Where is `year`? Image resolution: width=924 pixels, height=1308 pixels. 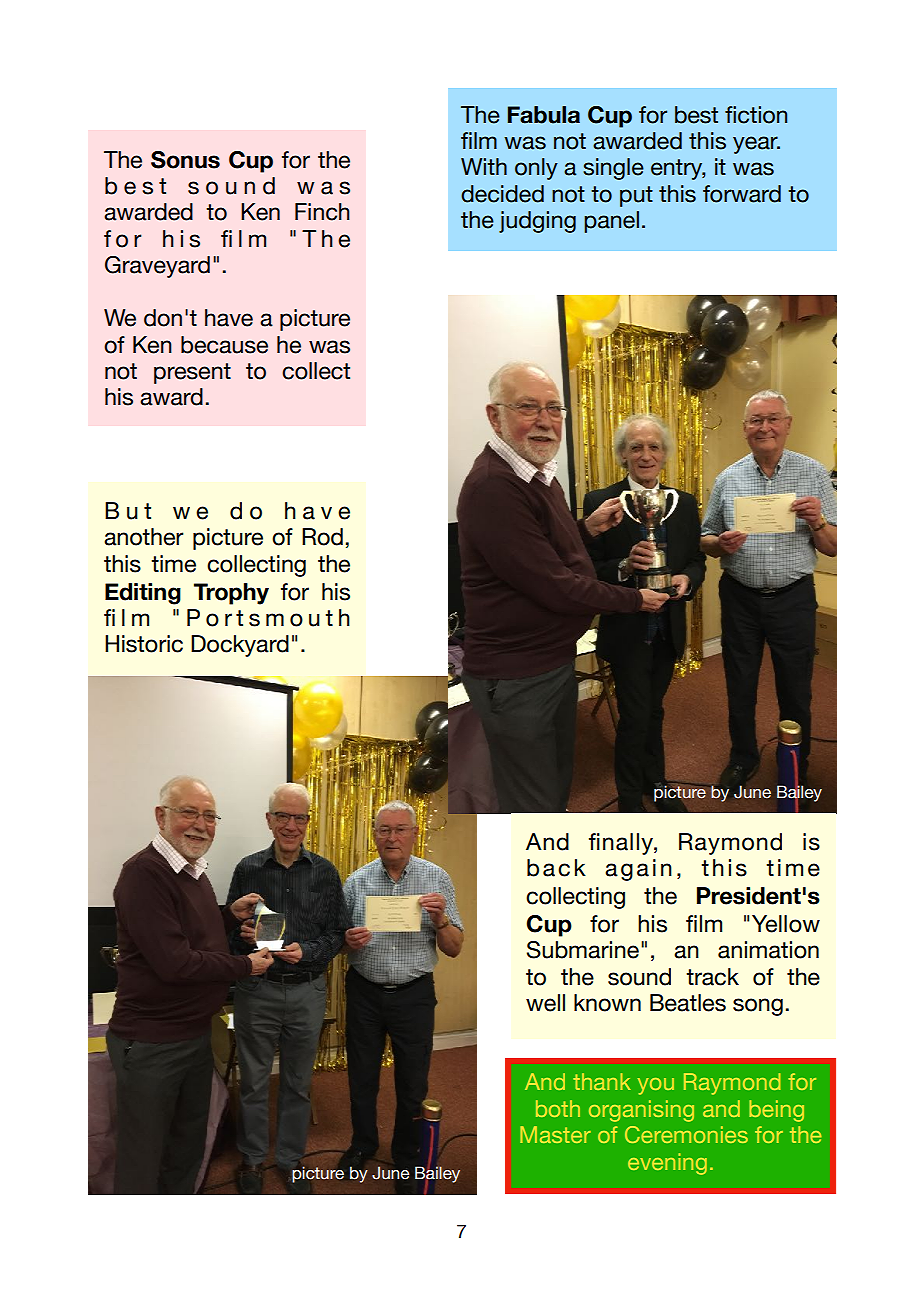 year is located at coordinates (756, 145).
